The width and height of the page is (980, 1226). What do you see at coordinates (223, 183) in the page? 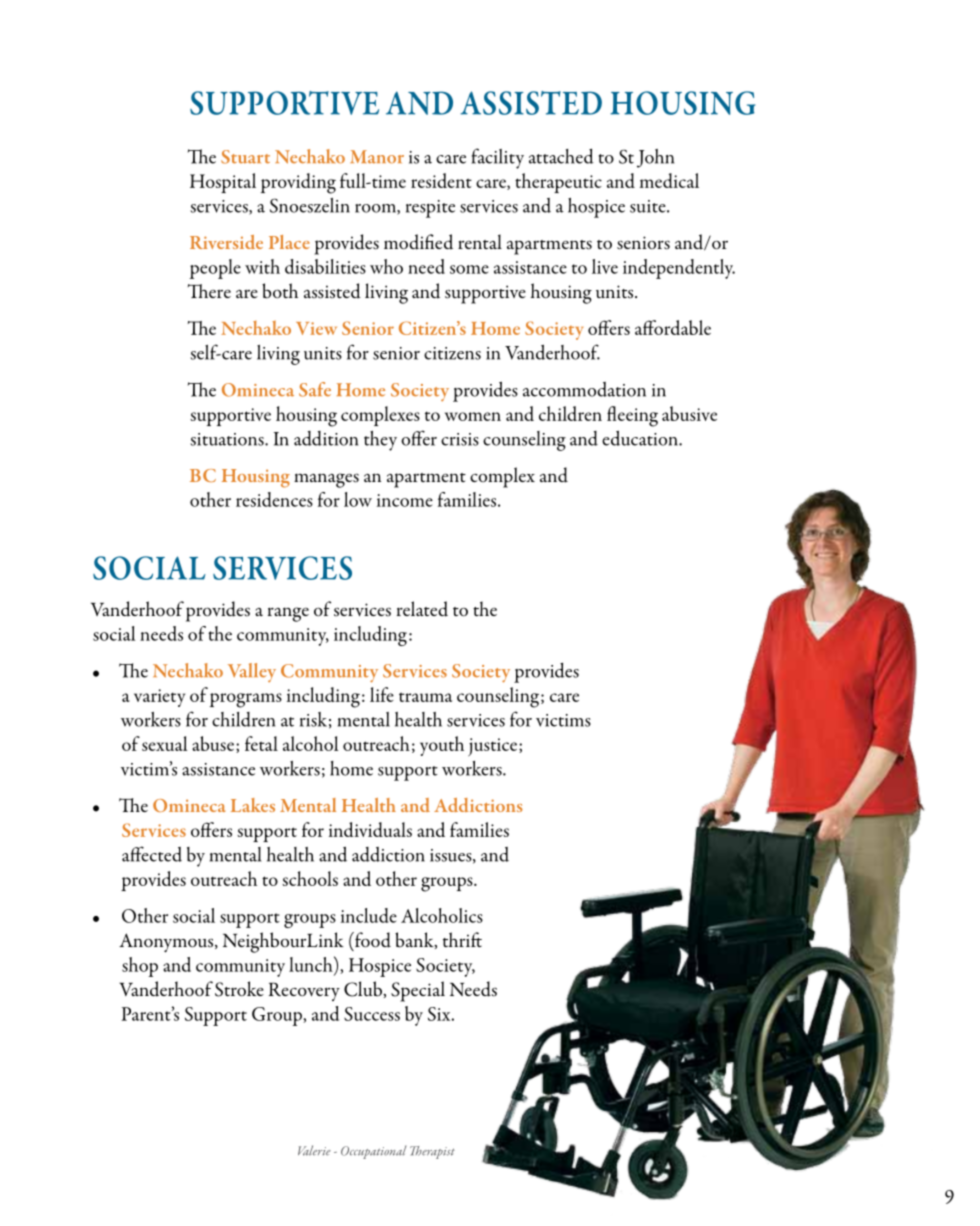
I see `Hospital` at bounding box center [223, 183].
